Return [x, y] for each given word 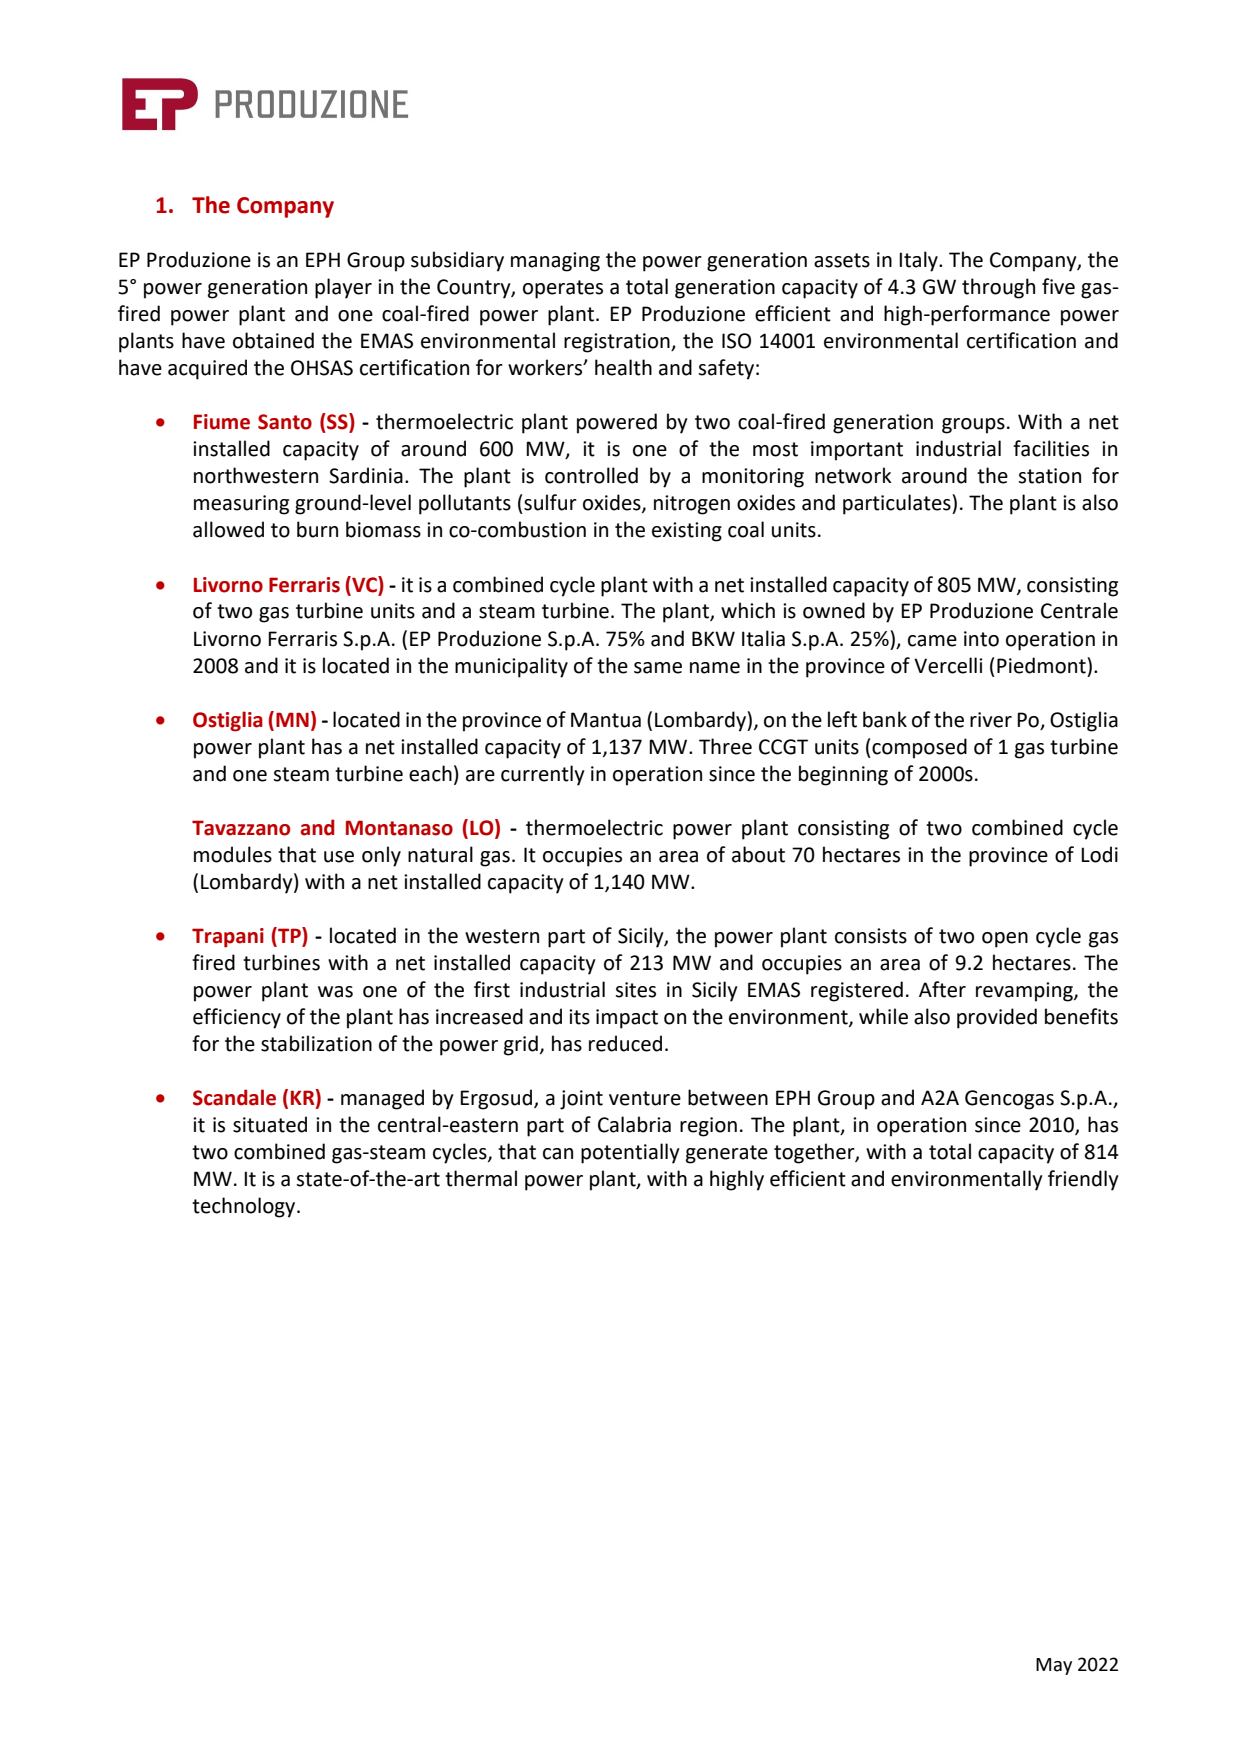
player [343, 288]
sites [635, 990]
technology [245, 1207]
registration [618, 343]
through [998, 288]
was [335, 992]
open [1005, 940]
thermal [481, 1178]
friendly [1083, 1180]
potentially [630, 1153]
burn [317, 529]
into [981, 639]
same [658, 668]
